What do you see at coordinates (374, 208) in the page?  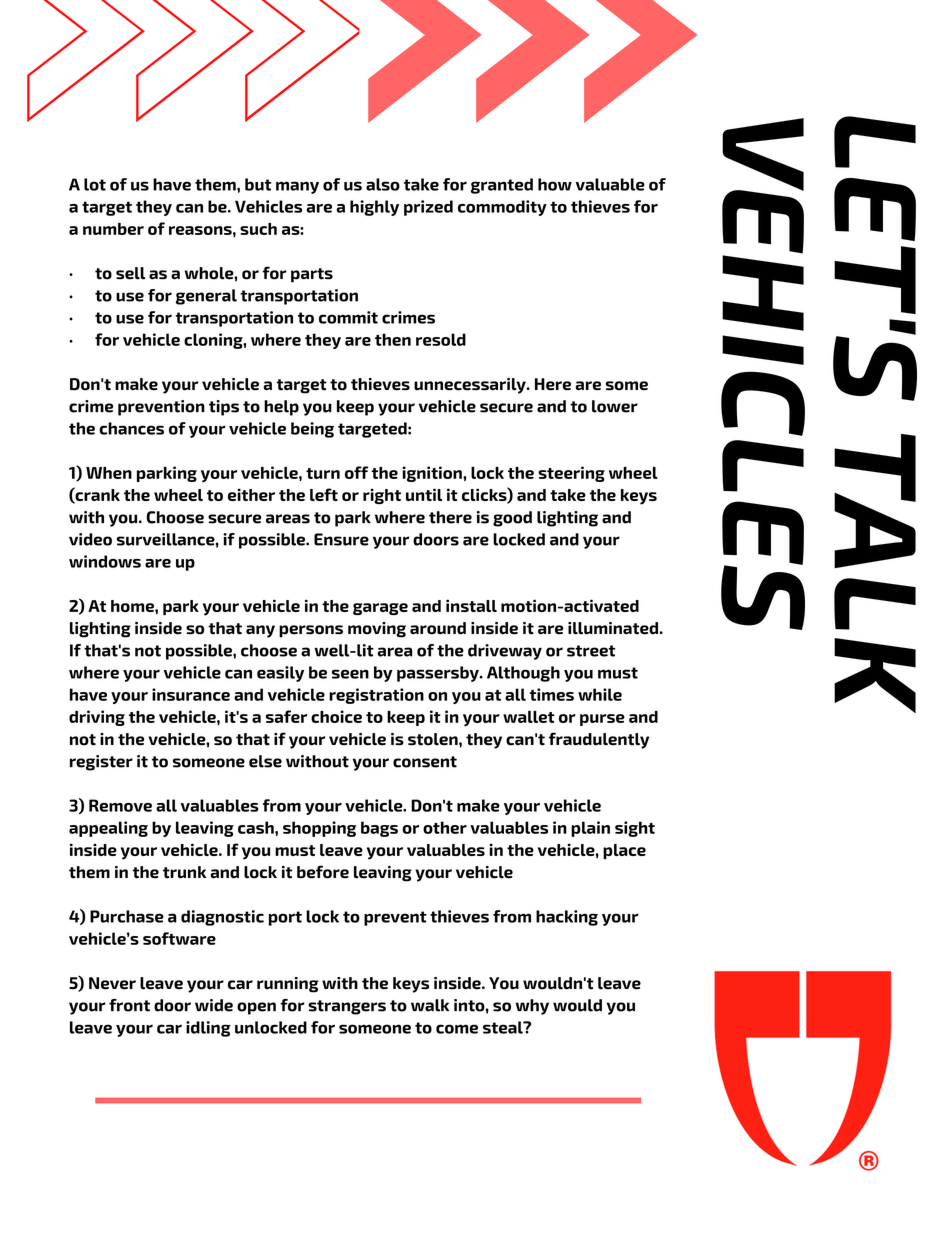 I see `highly` at bounding box center [374, 208].
